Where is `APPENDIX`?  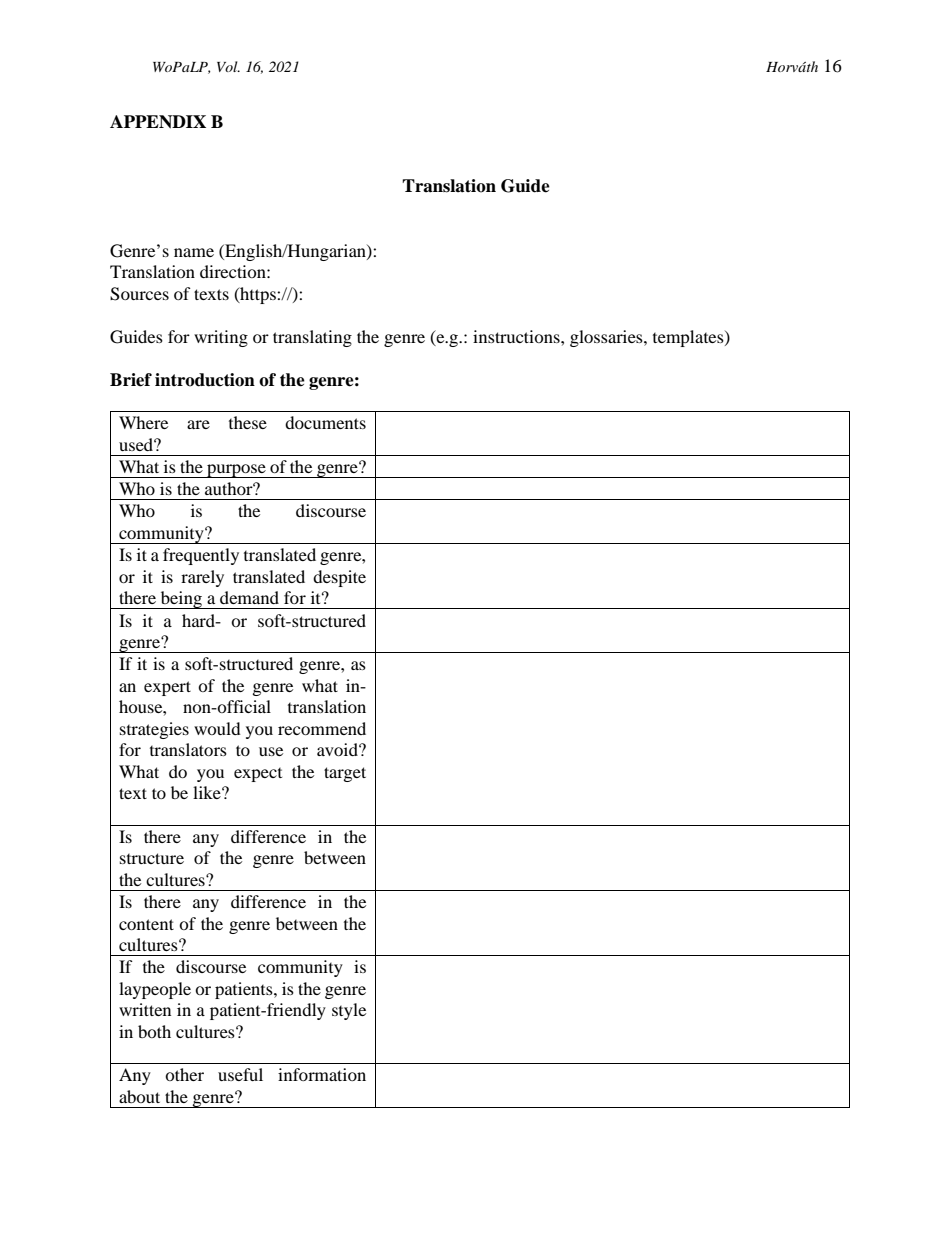
APPENDIX is located at coordinates (158, 122).
